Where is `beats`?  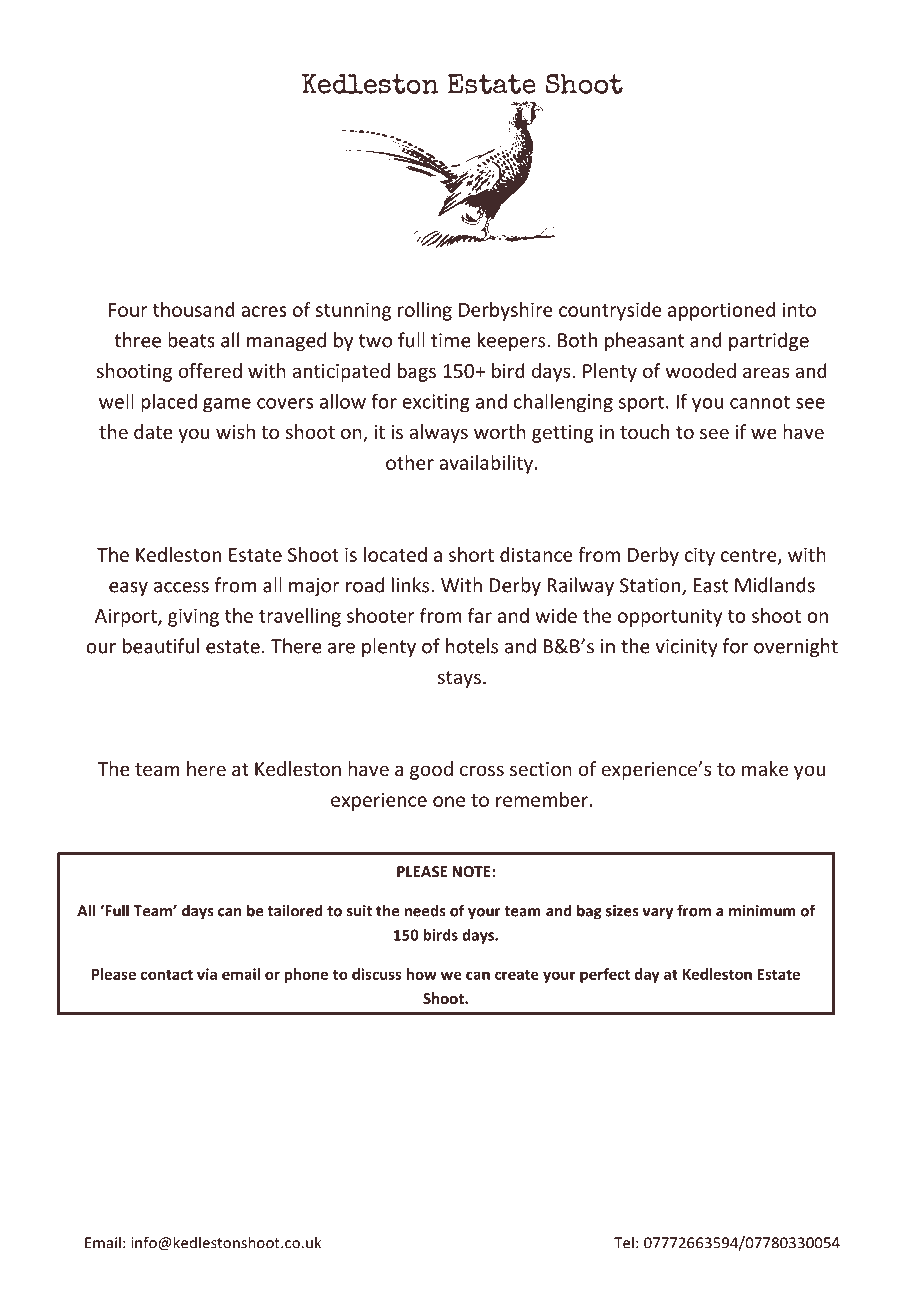 beats is located at coordinates (191, 340).
